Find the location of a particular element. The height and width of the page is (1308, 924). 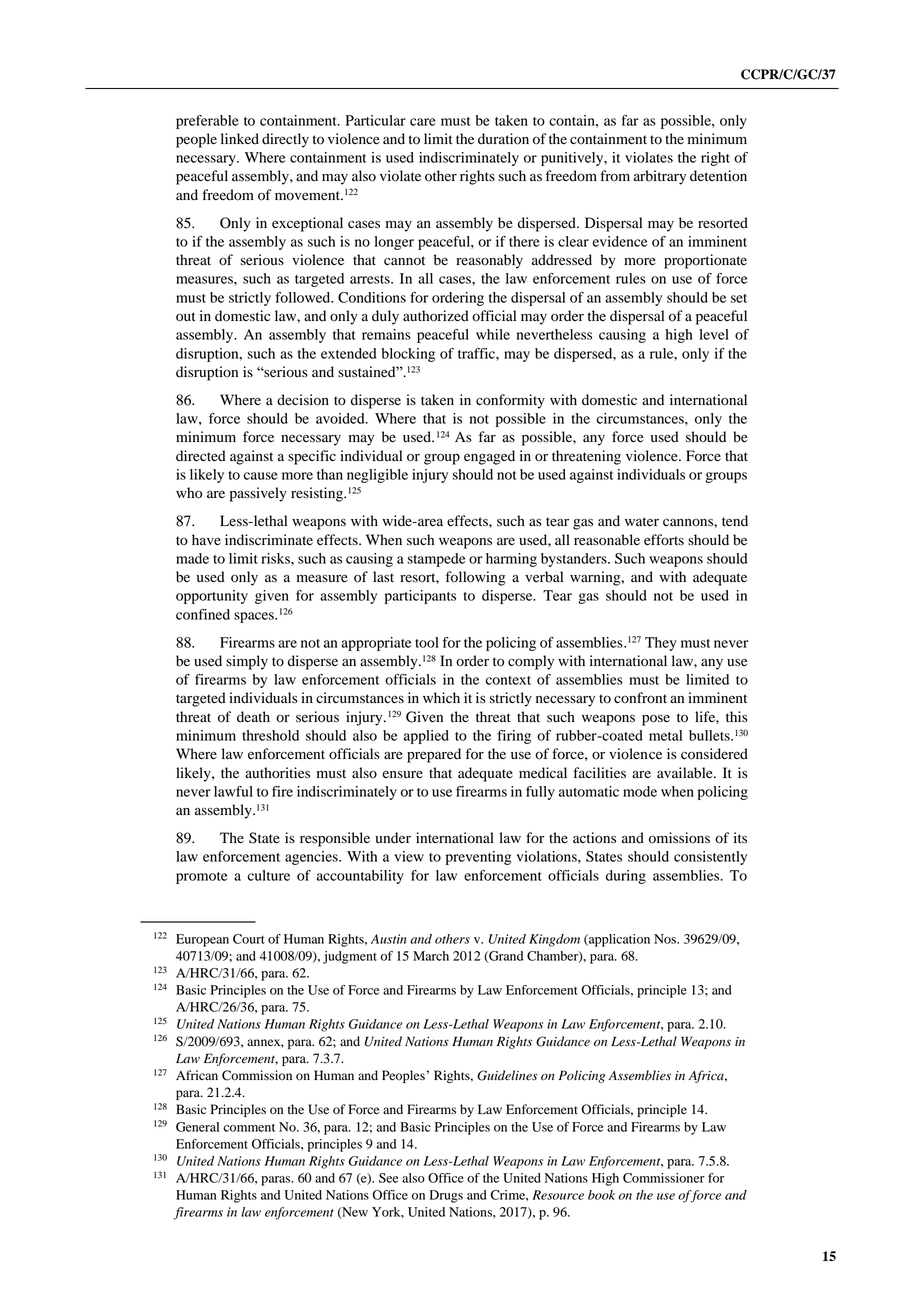

level is located at coordinates (714, 334).
